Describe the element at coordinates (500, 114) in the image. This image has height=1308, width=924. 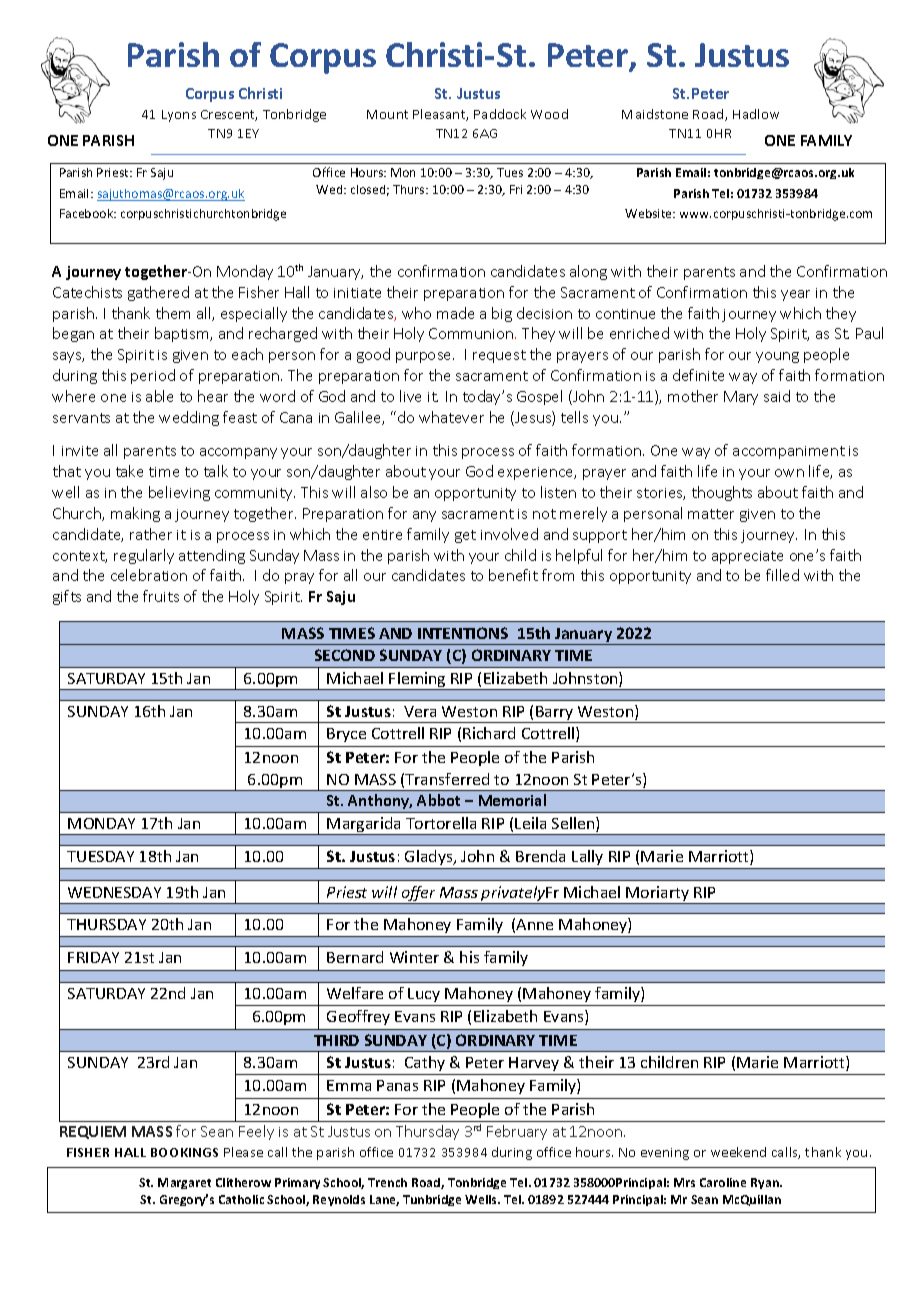
I see `Paddock` at that location.
